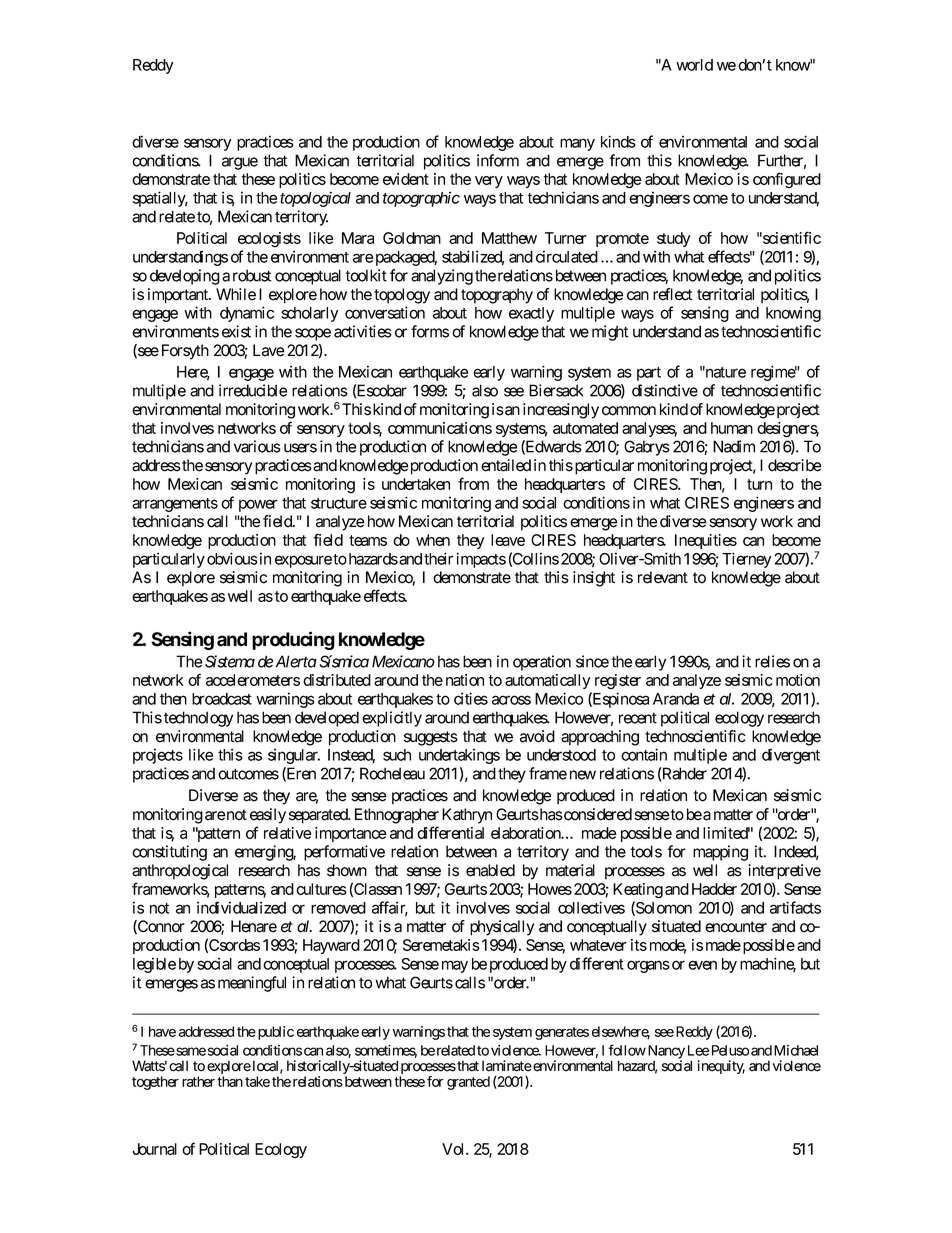 This screenshot has width=952, height=1233. Describe the element at coordinates (430, 331) in the screenshot. I see `forms` at that location.
